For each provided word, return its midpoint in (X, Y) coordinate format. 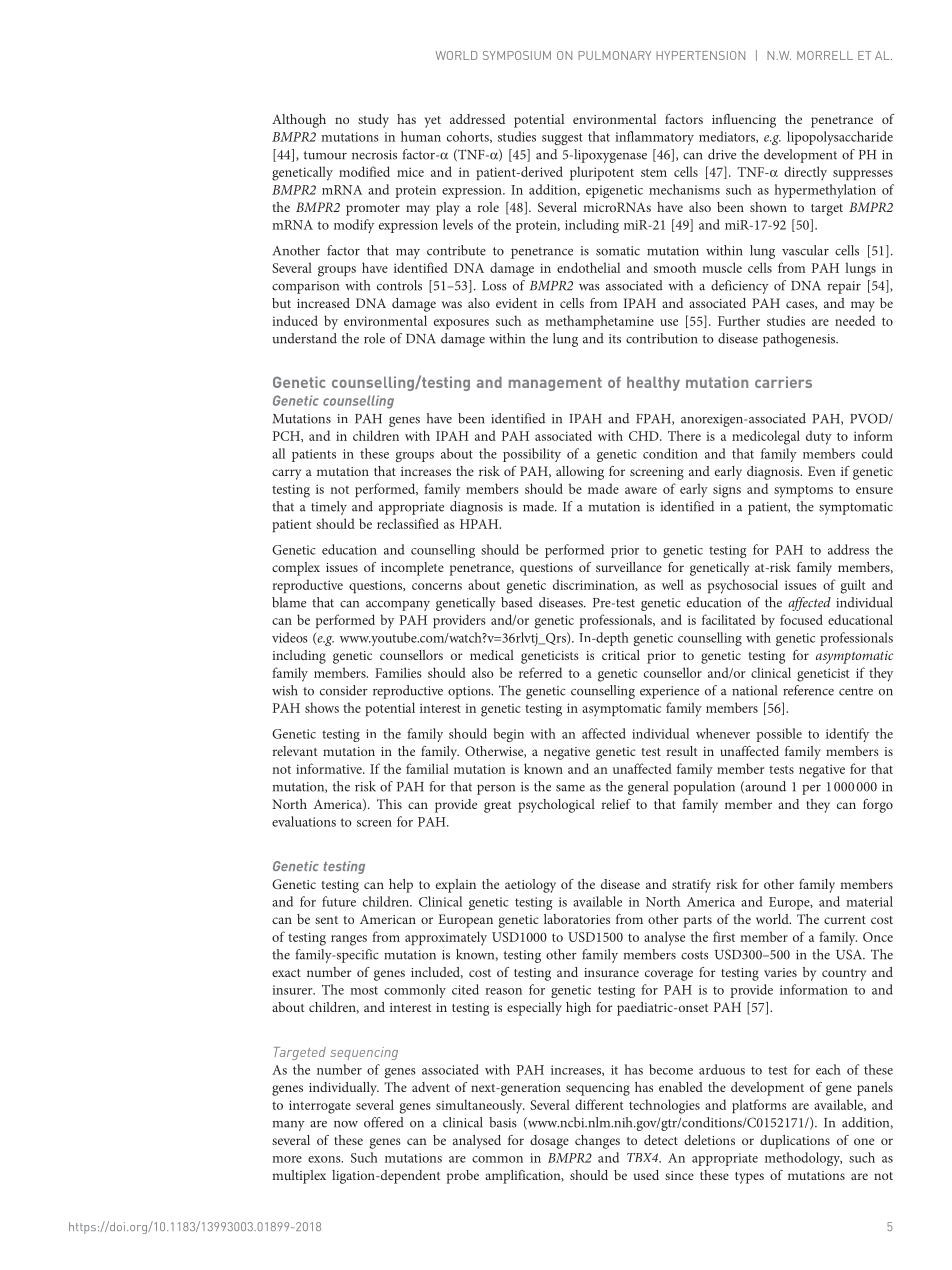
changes (597, 1142)
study (373, 121)
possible (779, 735)
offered (384, 1122)
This (389, 804)
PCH (287, 436)
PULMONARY (614, 55)
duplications (795, 1142)
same (570, 788)
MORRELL (825, 55)
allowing (580, 473)
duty (819, 437)
